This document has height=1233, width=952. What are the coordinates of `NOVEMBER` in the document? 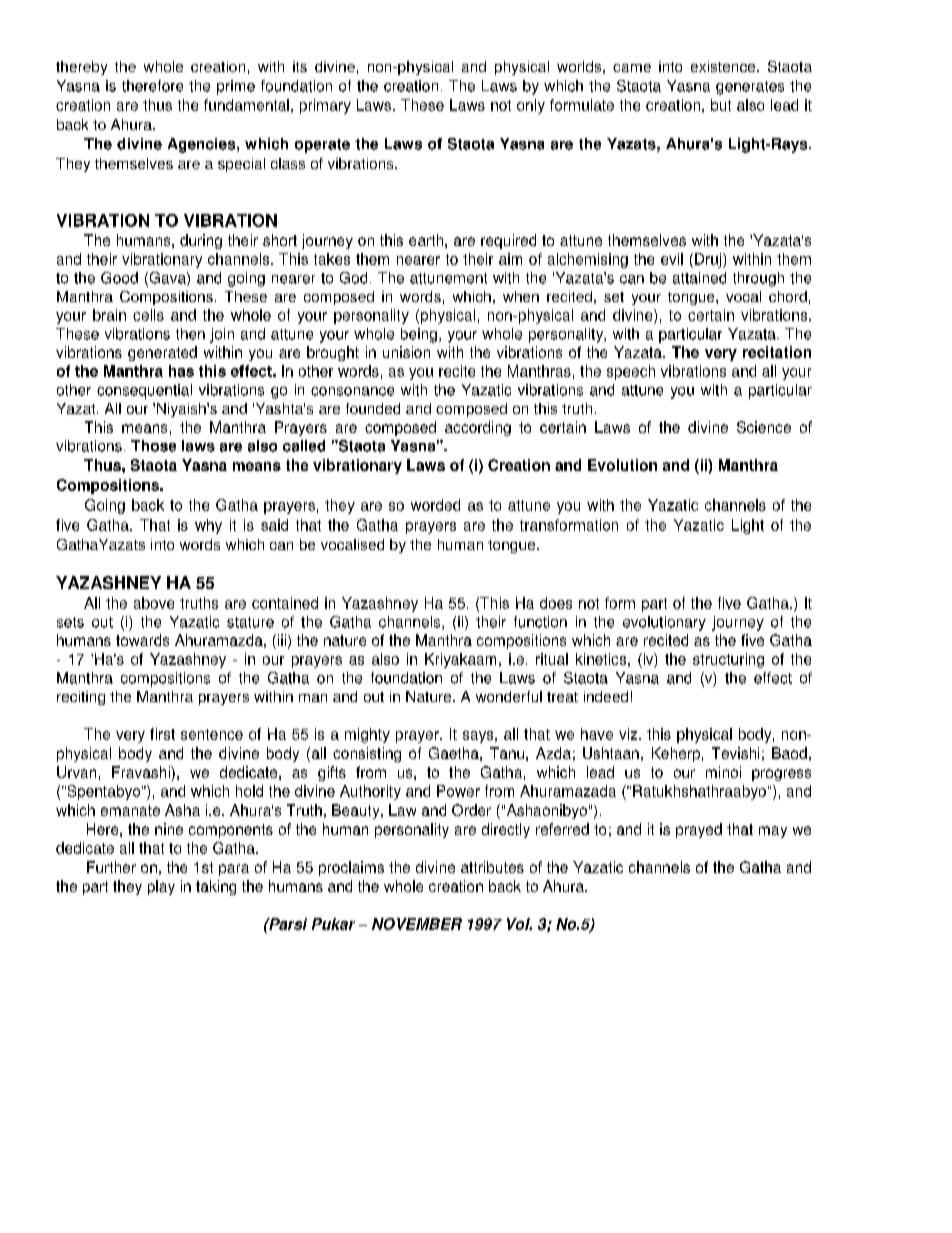 It's located at (417, 924).
